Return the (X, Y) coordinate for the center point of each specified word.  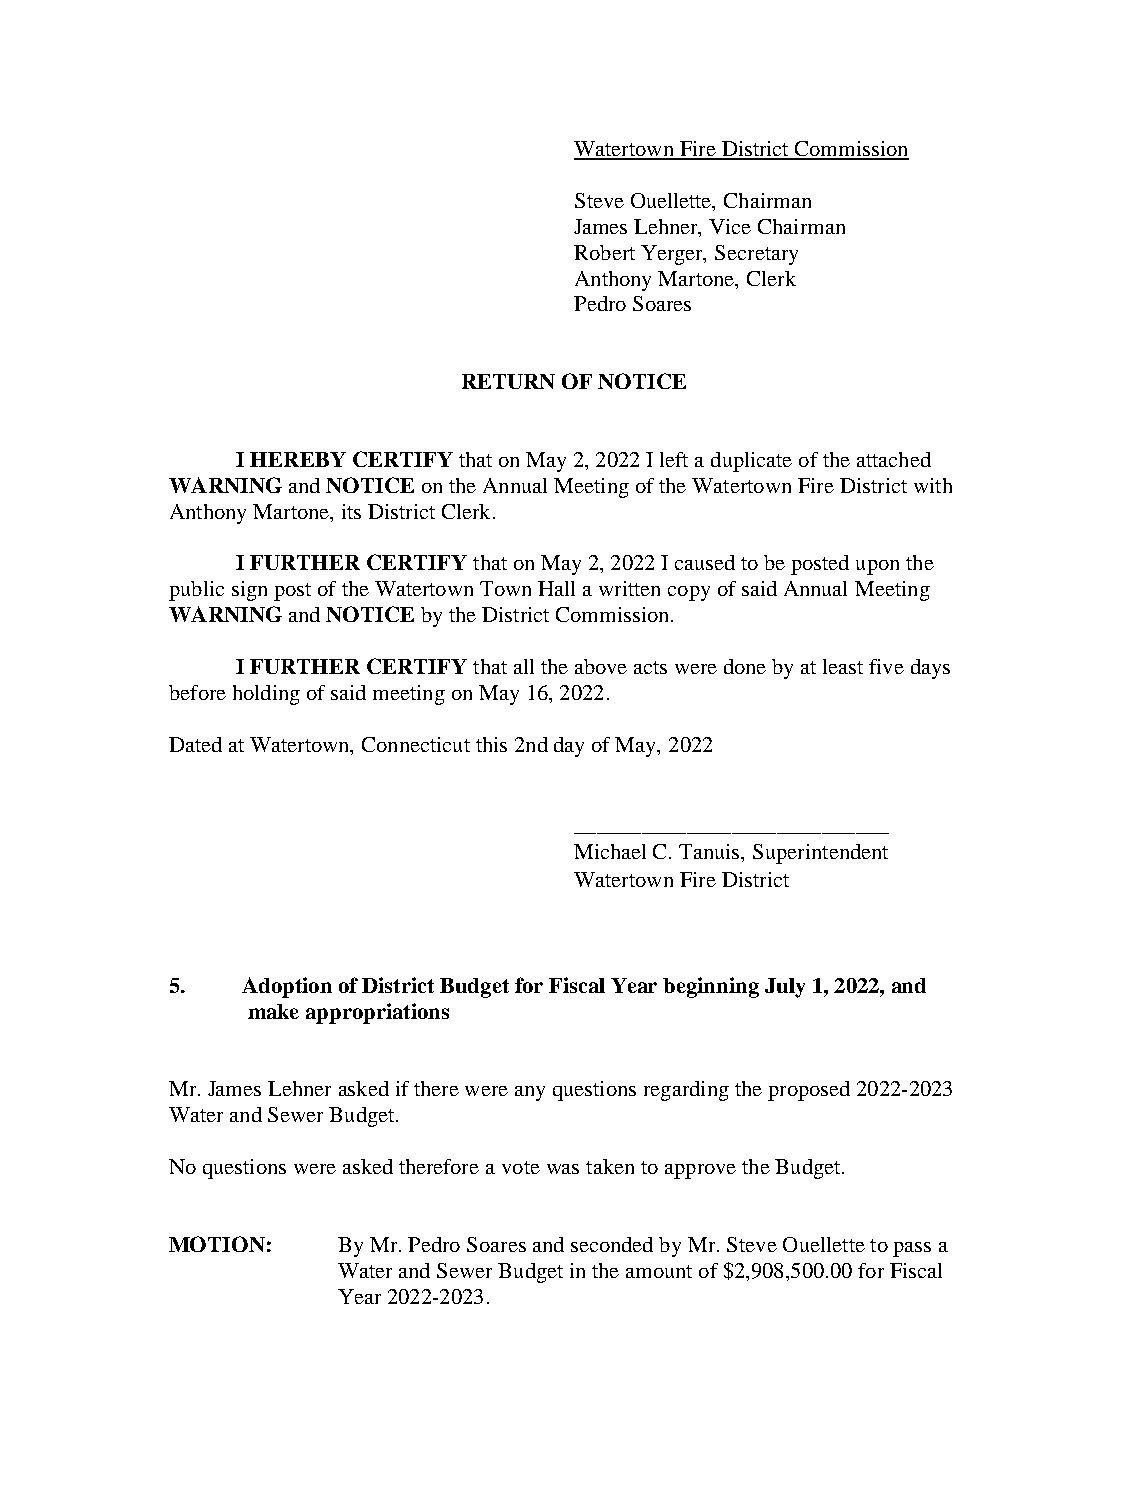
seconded (612, 1244)
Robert (604, 252)
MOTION (217, 1244)
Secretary (756, 255)
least (843, 666)
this (491, 744)
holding (266, 695)
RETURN (508, 381)
